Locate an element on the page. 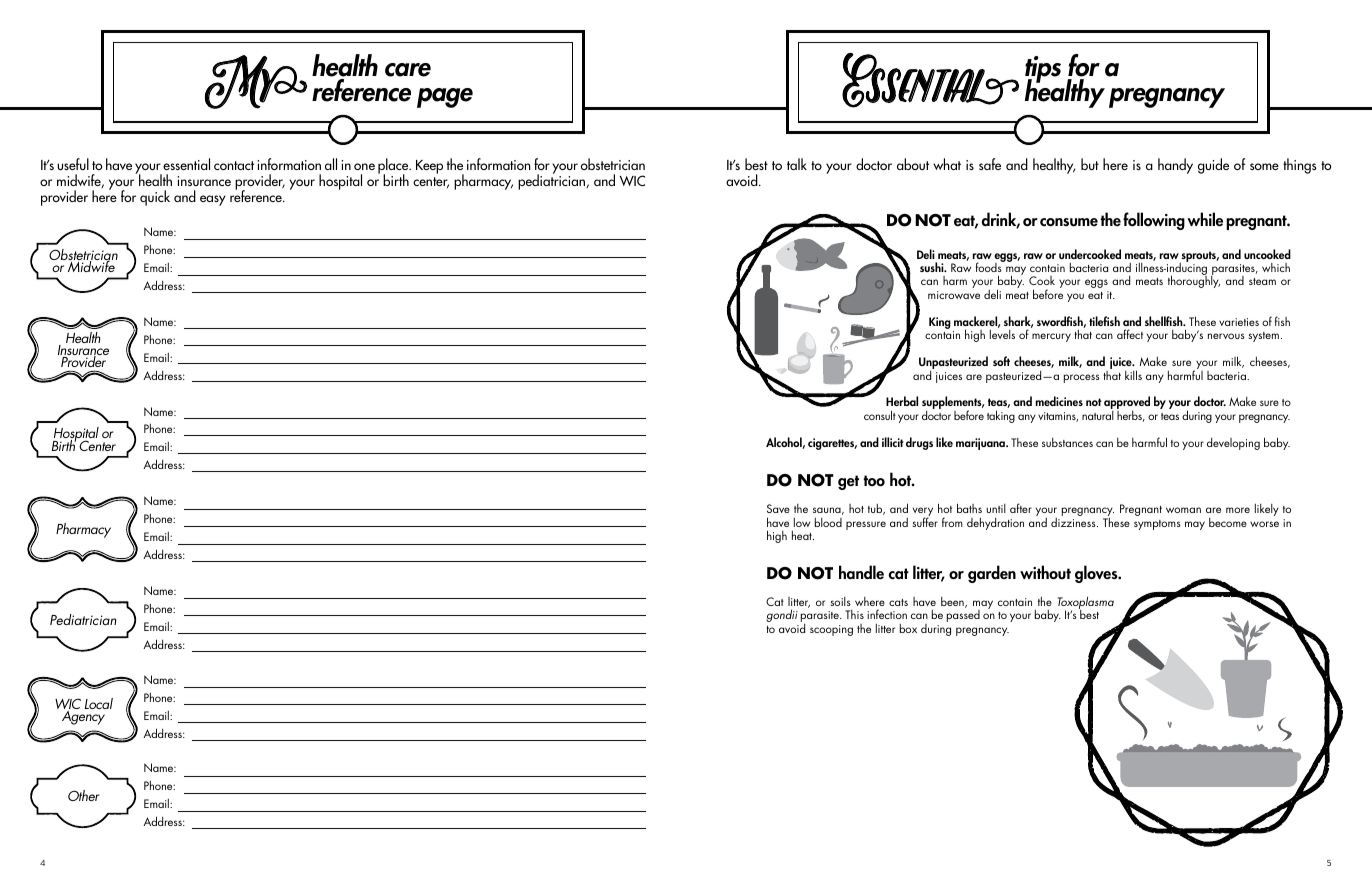  Save is located at coordinates (778, 508).
